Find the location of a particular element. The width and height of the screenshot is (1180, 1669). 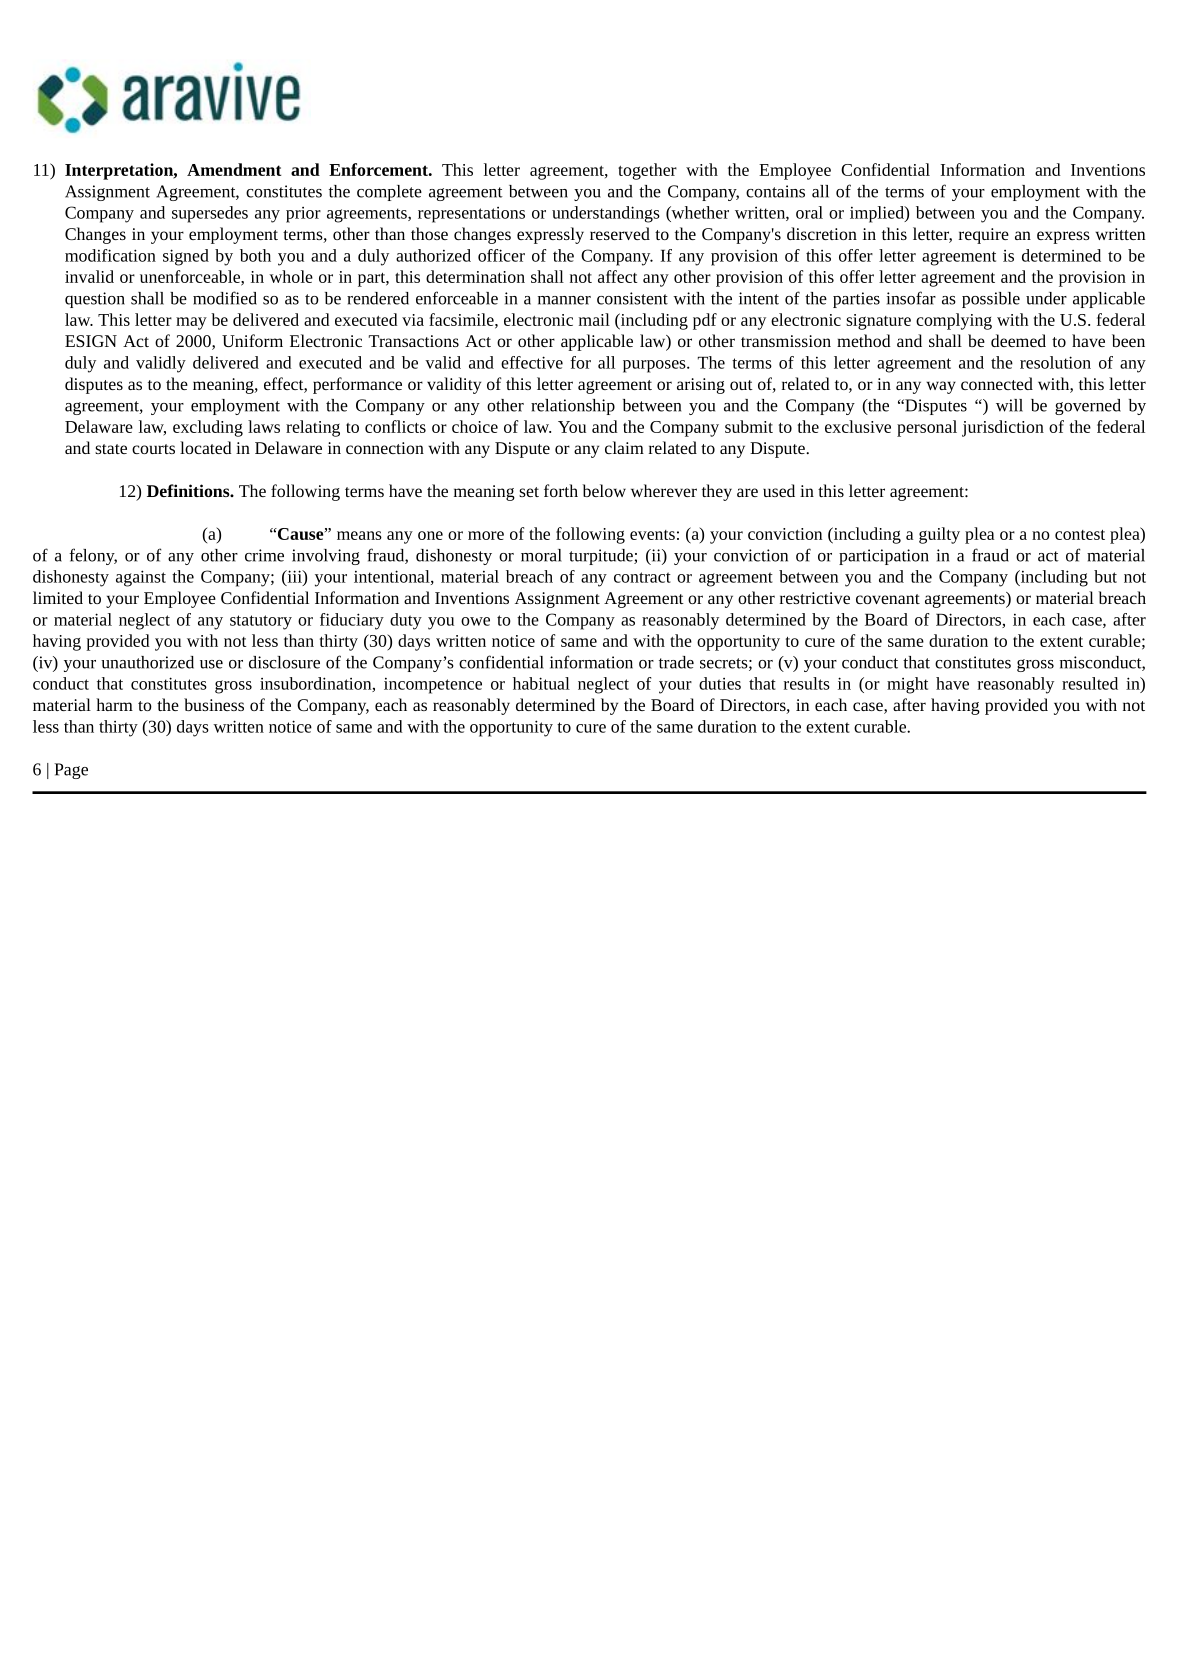

deemed is located at coordinates (1018, 340).
